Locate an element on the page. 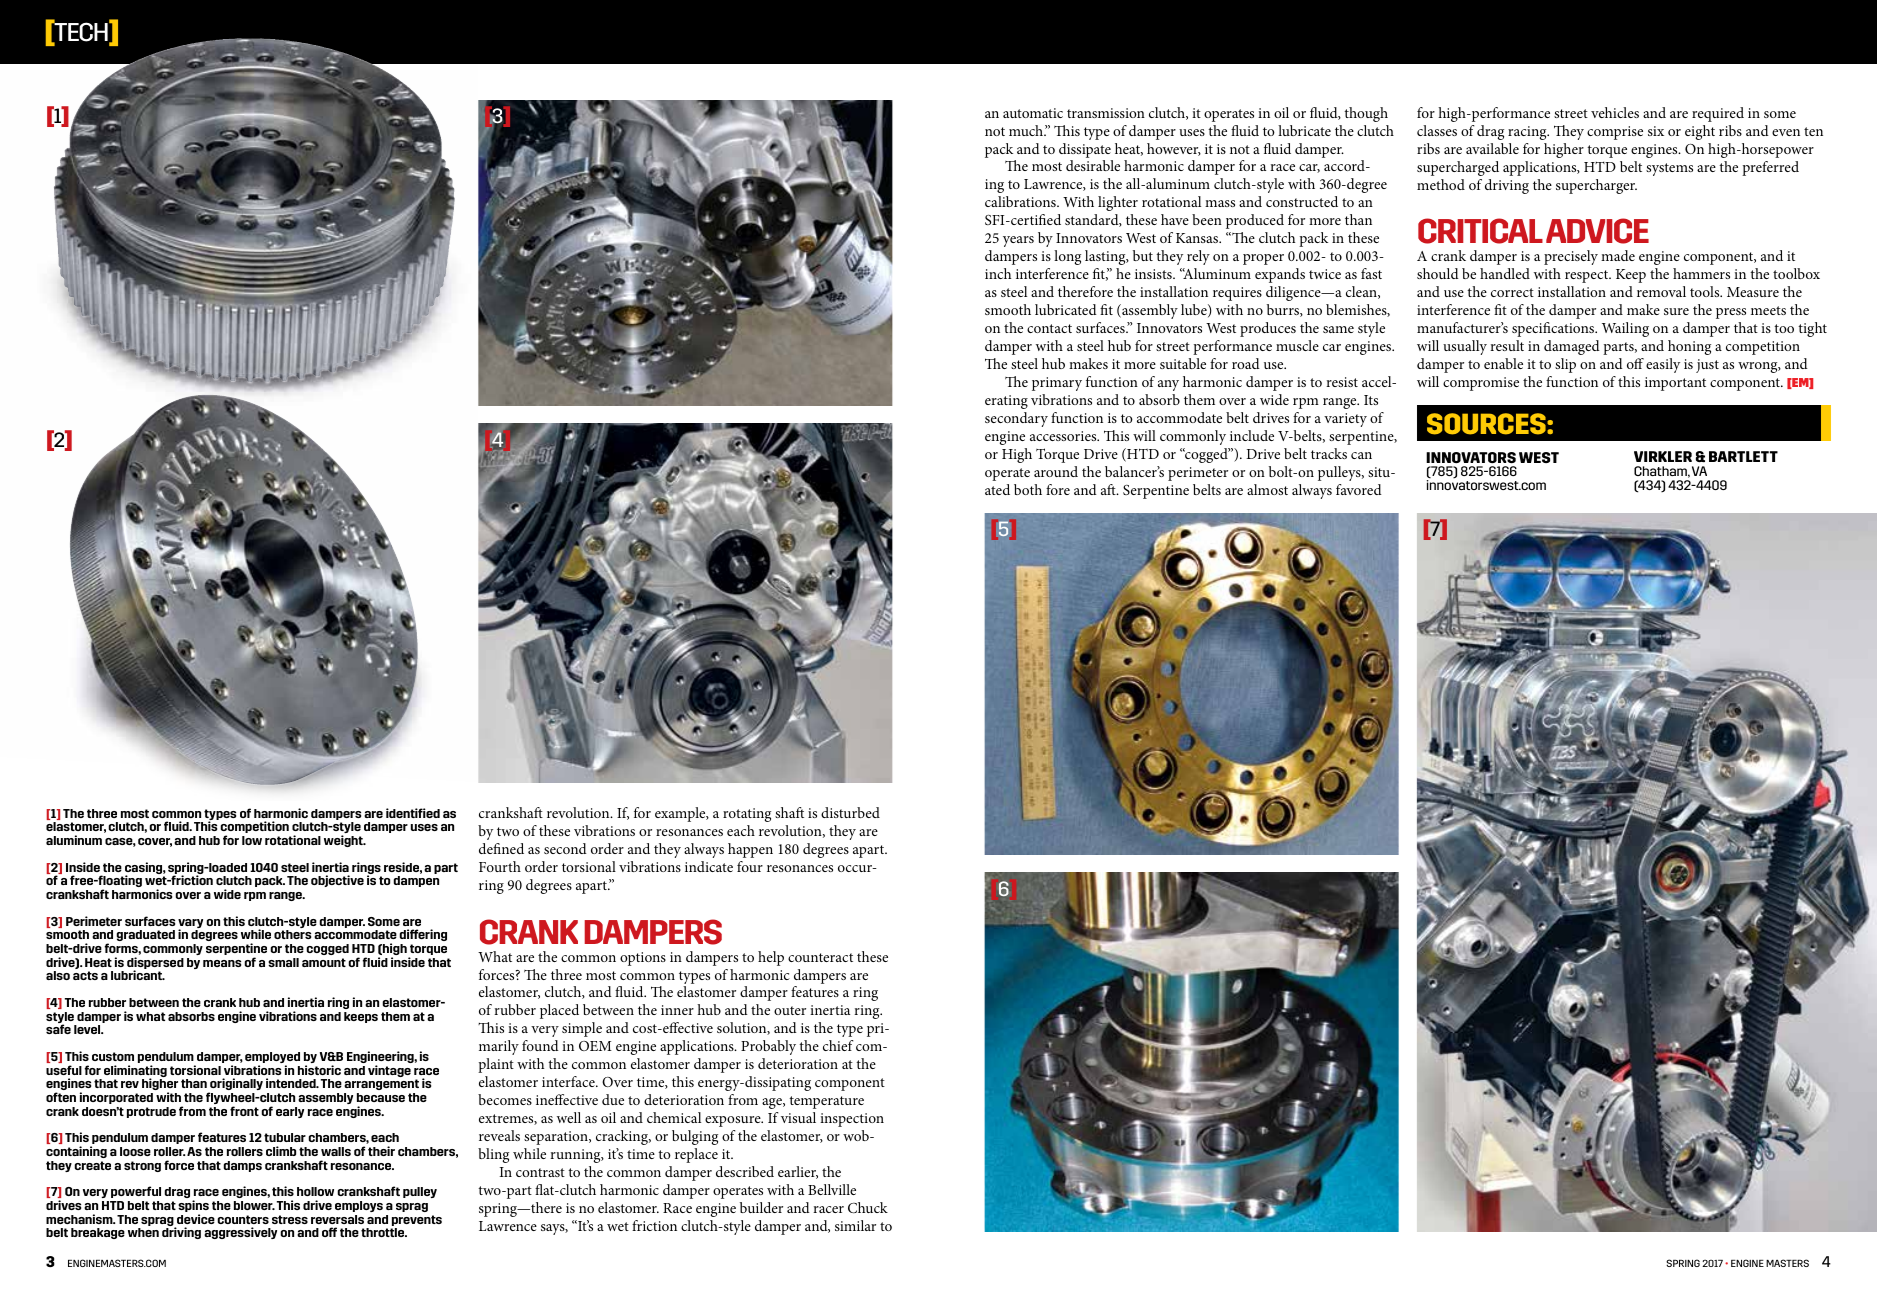 The image size is (1877, 1293). primary is located at coordinates (1057, 384).
